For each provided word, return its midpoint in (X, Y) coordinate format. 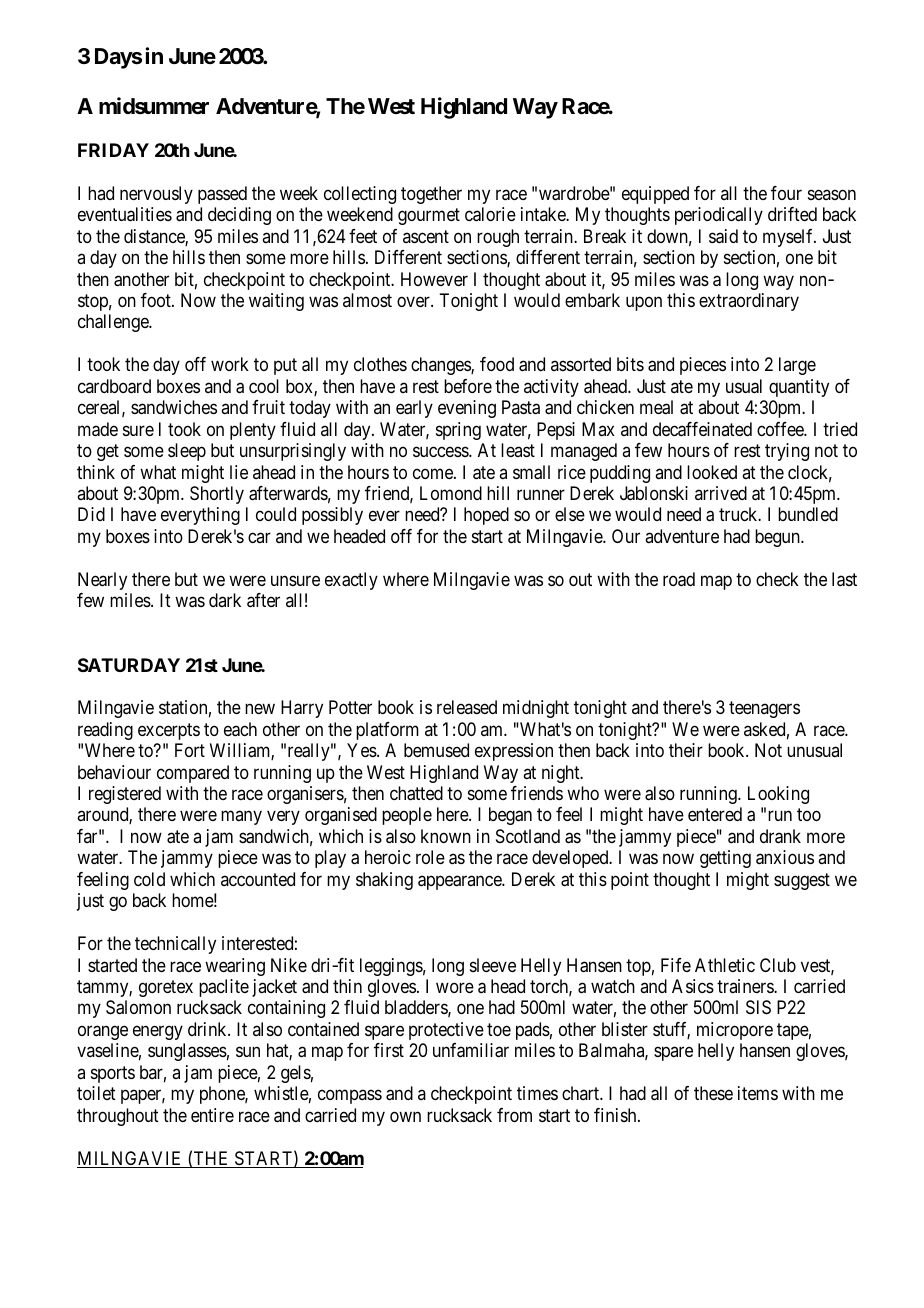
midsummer (154, 106)
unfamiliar (471, 1050)
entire (212, 1115)
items (758, 1093)
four (786, 193)
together (431, 195)
